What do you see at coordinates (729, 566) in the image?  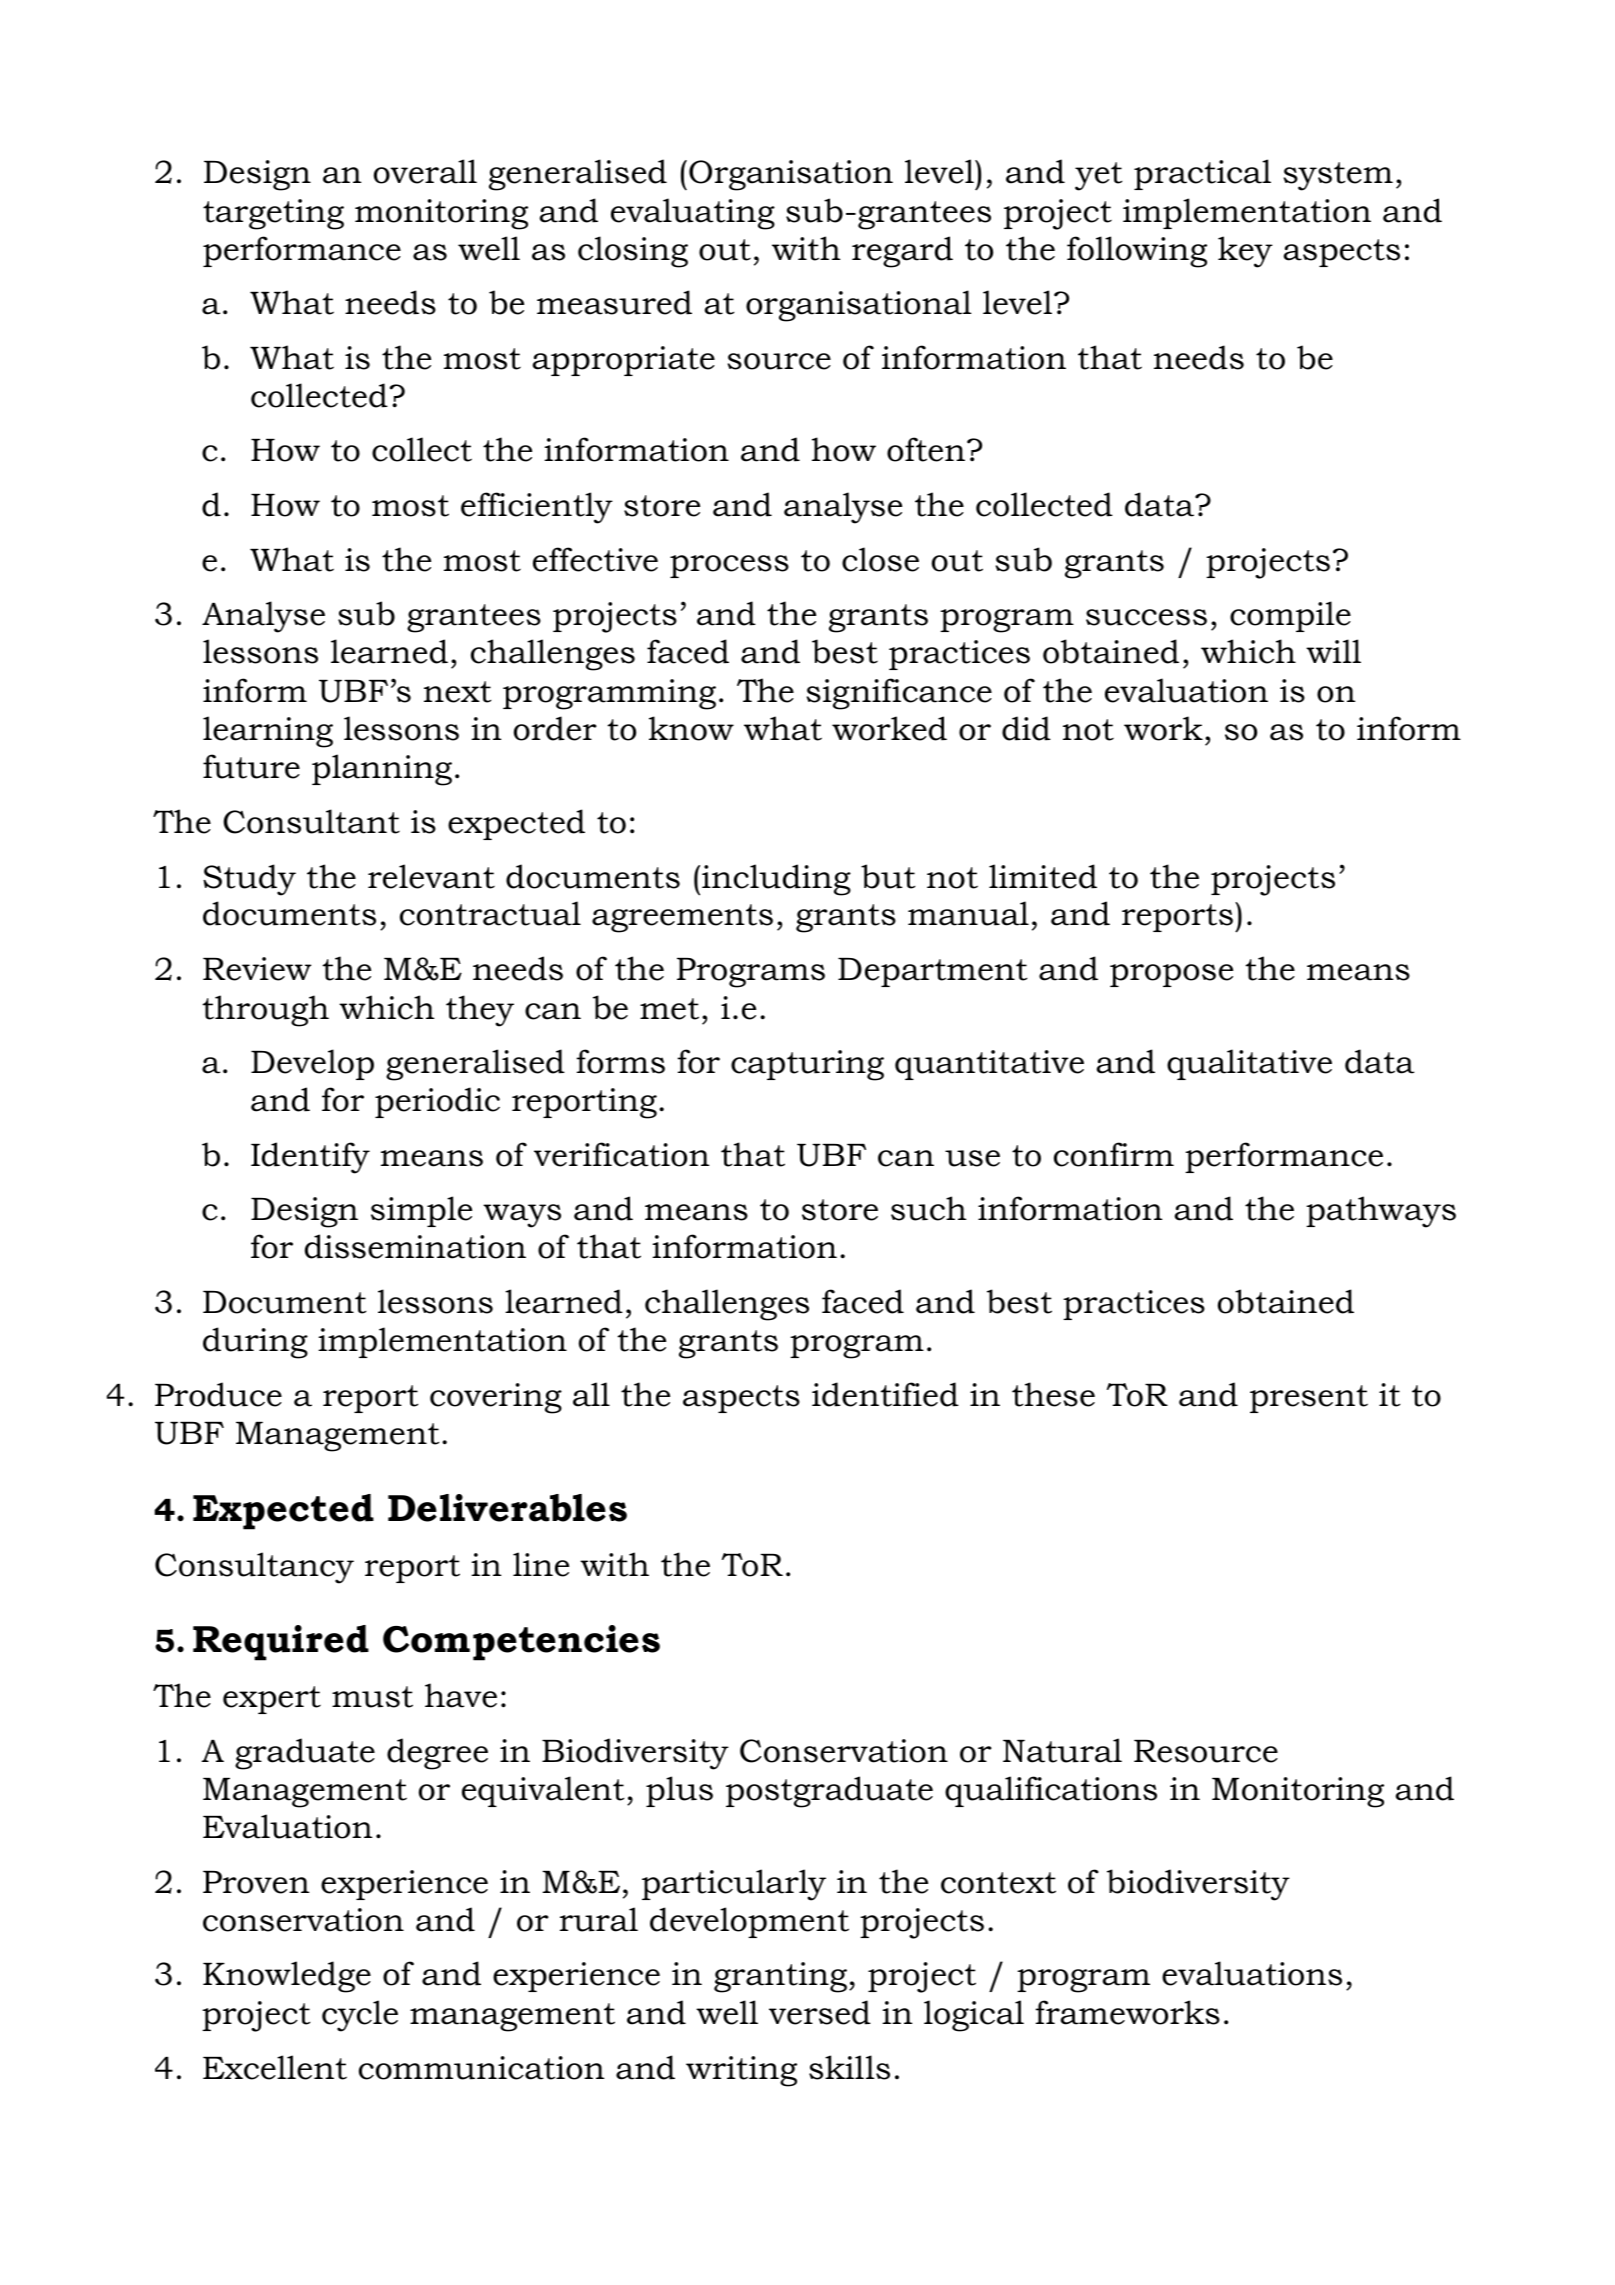 I see `process` at bounding box center [729, 566].
